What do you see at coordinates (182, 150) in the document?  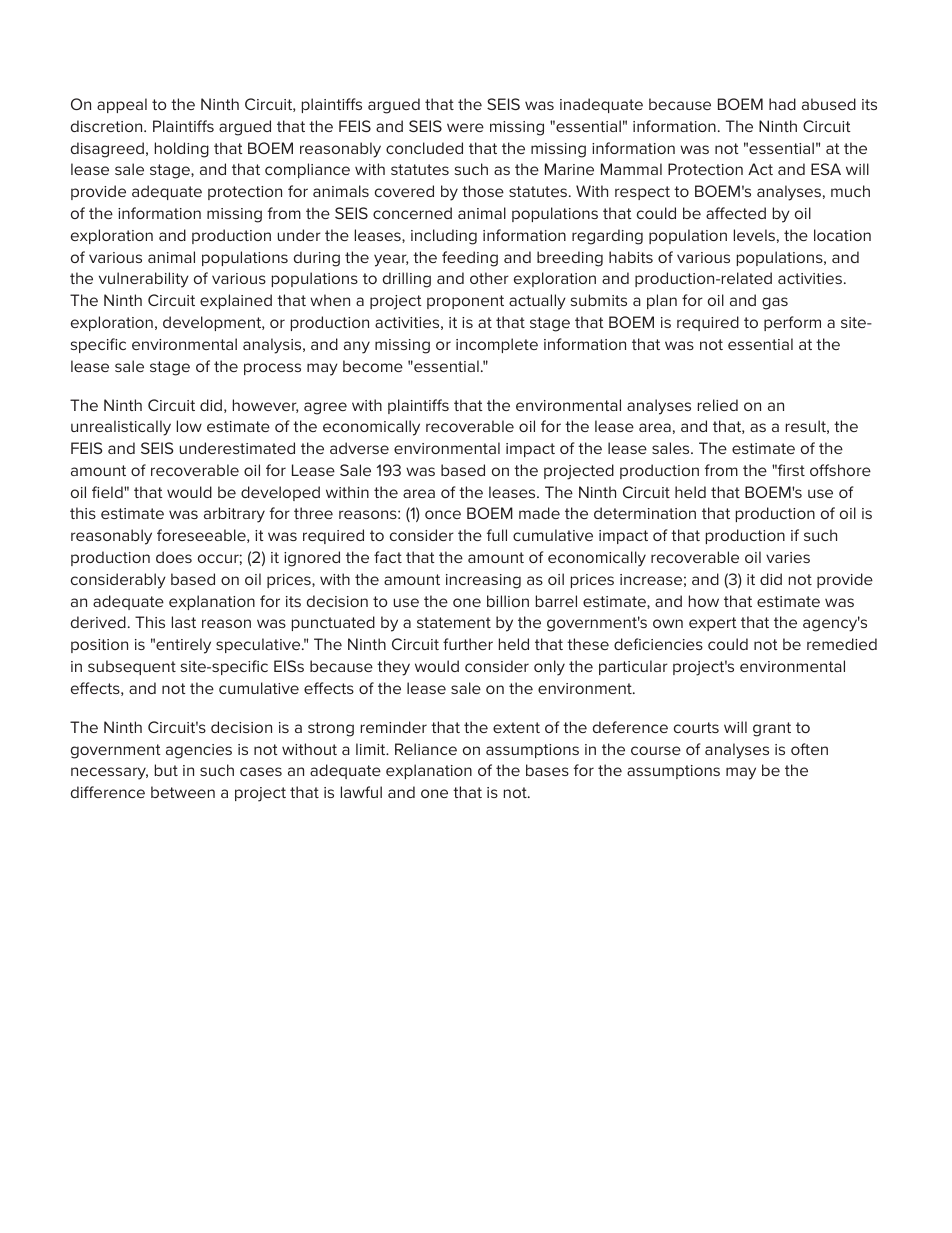 I see `holding` at bounding box center [182, 150].
